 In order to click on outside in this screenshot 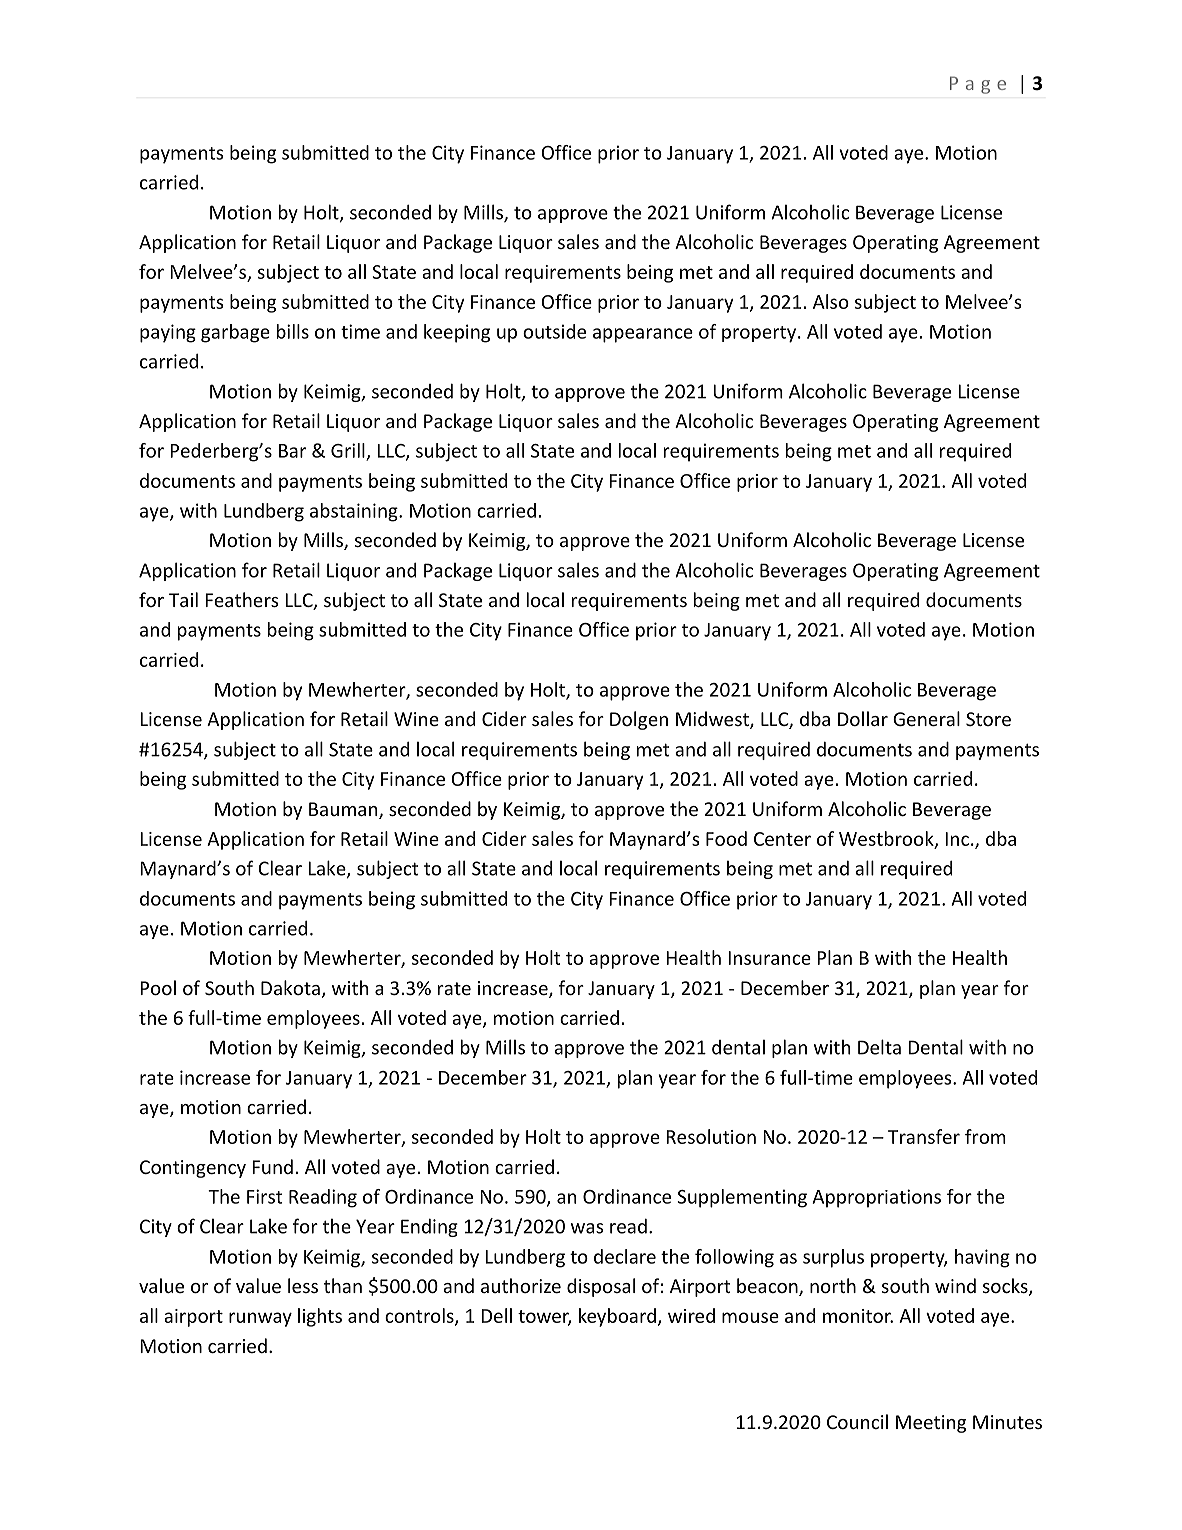, I will do `click(554, 331)`.
